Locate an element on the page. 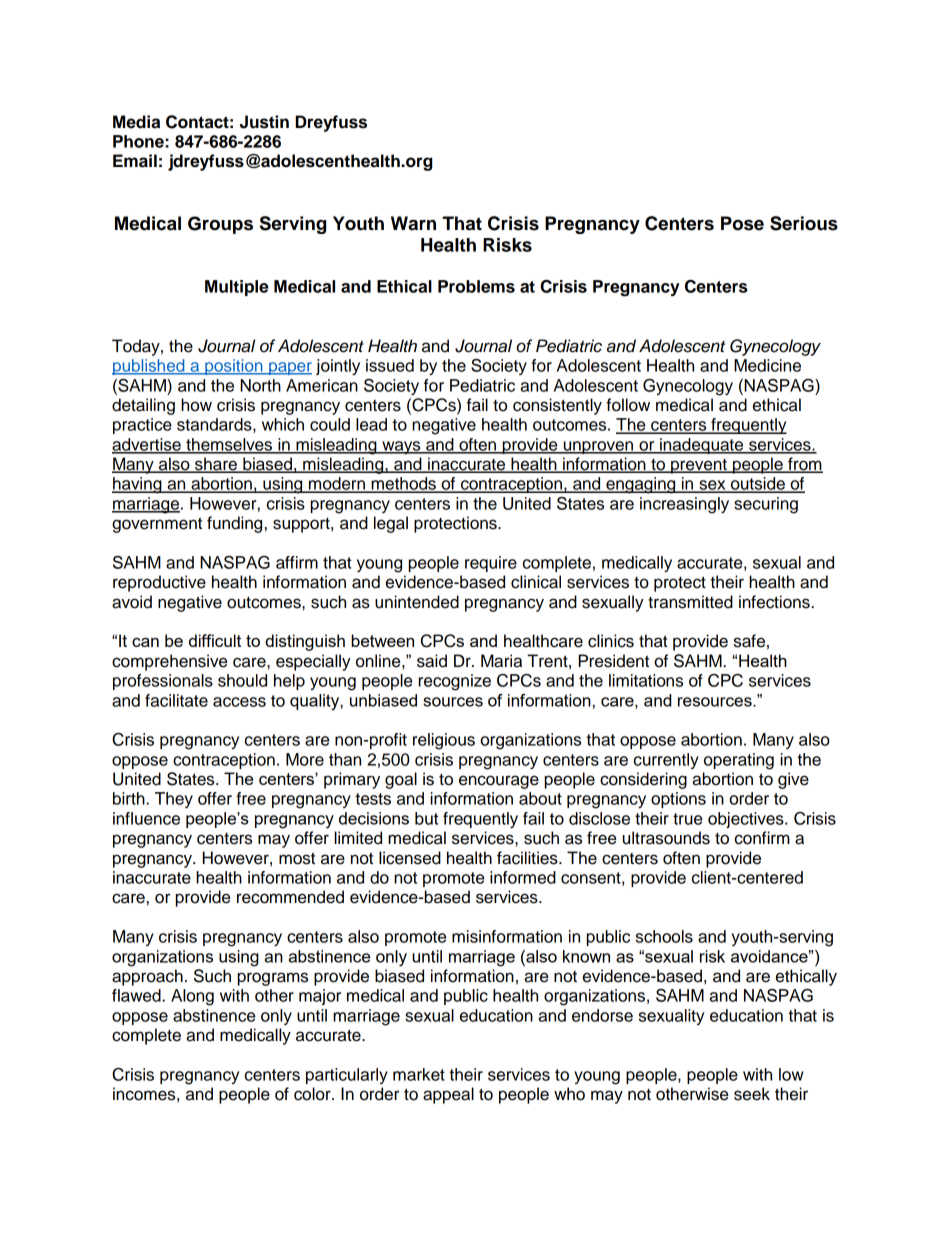 This document has width=952, height=1233. unintended is located at coordinates (417, 602).
